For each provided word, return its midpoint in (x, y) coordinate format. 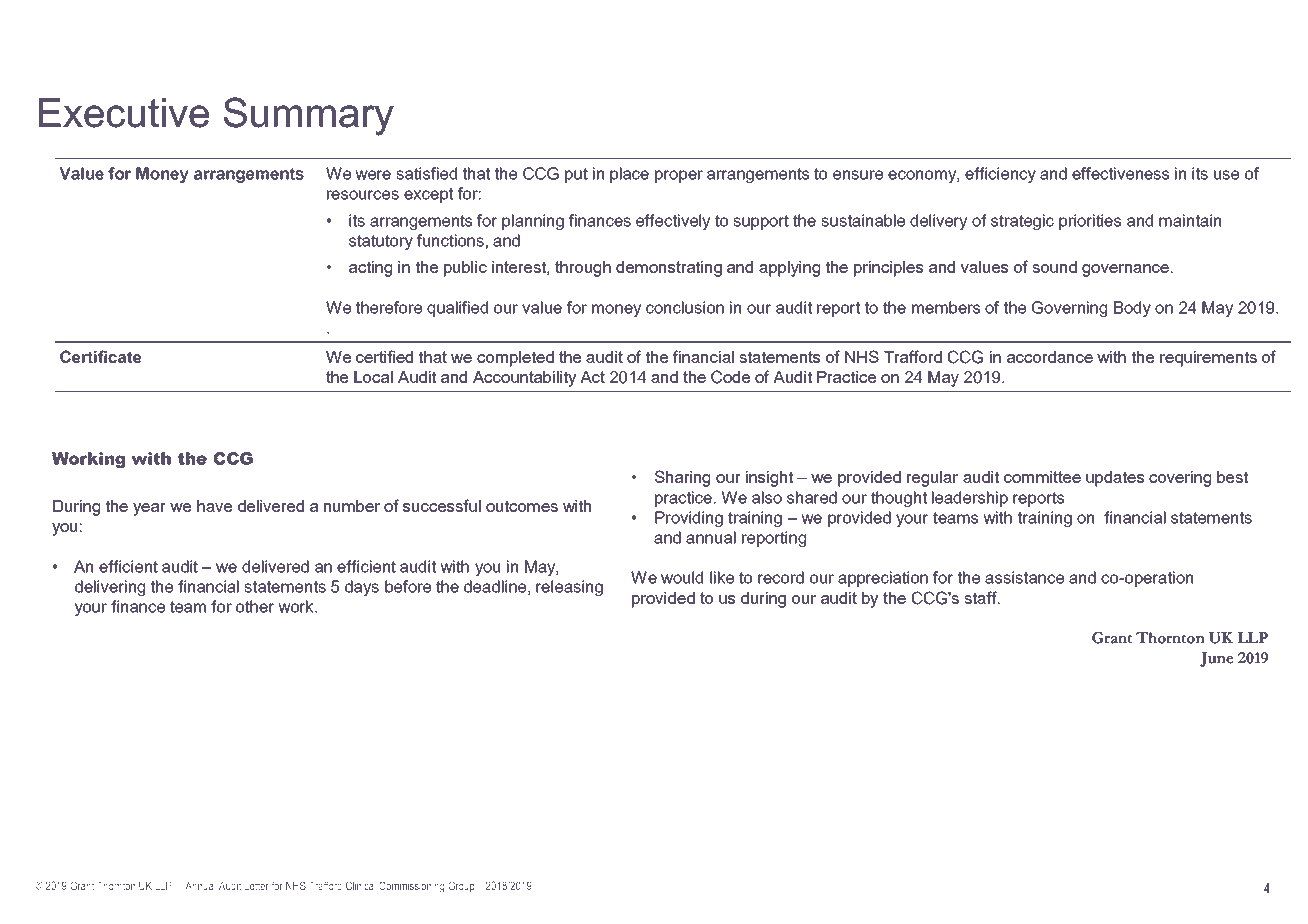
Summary (309, 116)
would (682, 577)
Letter (256, 886)
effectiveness (1120, 173)
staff (981, 597)
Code (730, 377)
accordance (1050, 357)
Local (373, 377)
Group (461, 887)
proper (679, 176)
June (1217, 659)
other (255, 606)
